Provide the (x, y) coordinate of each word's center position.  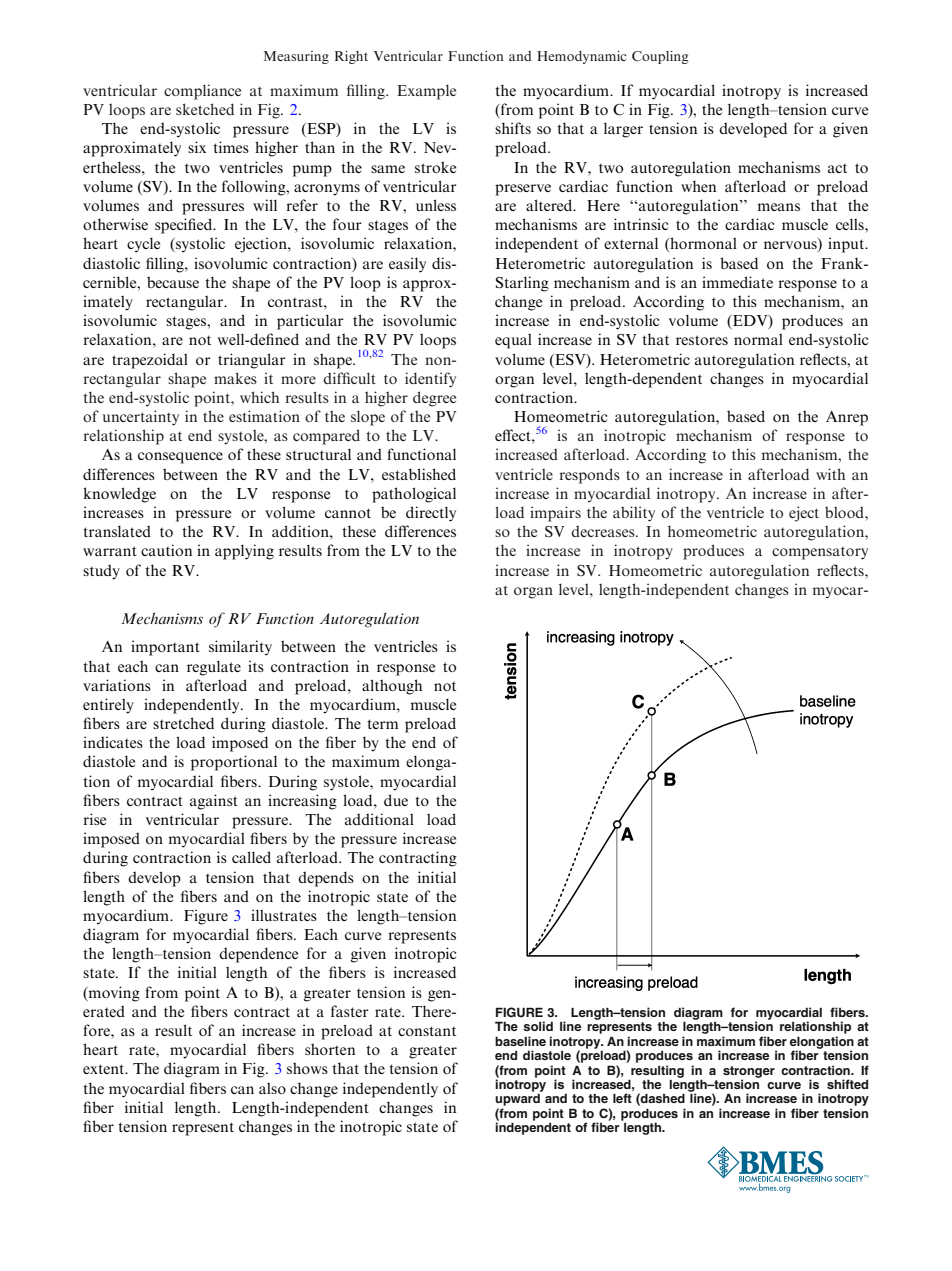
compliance (202, 92)
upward (517, 1100)
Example (426, 92)
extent (105, 1069)
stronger (749, 1073)
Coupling (660, 57)
